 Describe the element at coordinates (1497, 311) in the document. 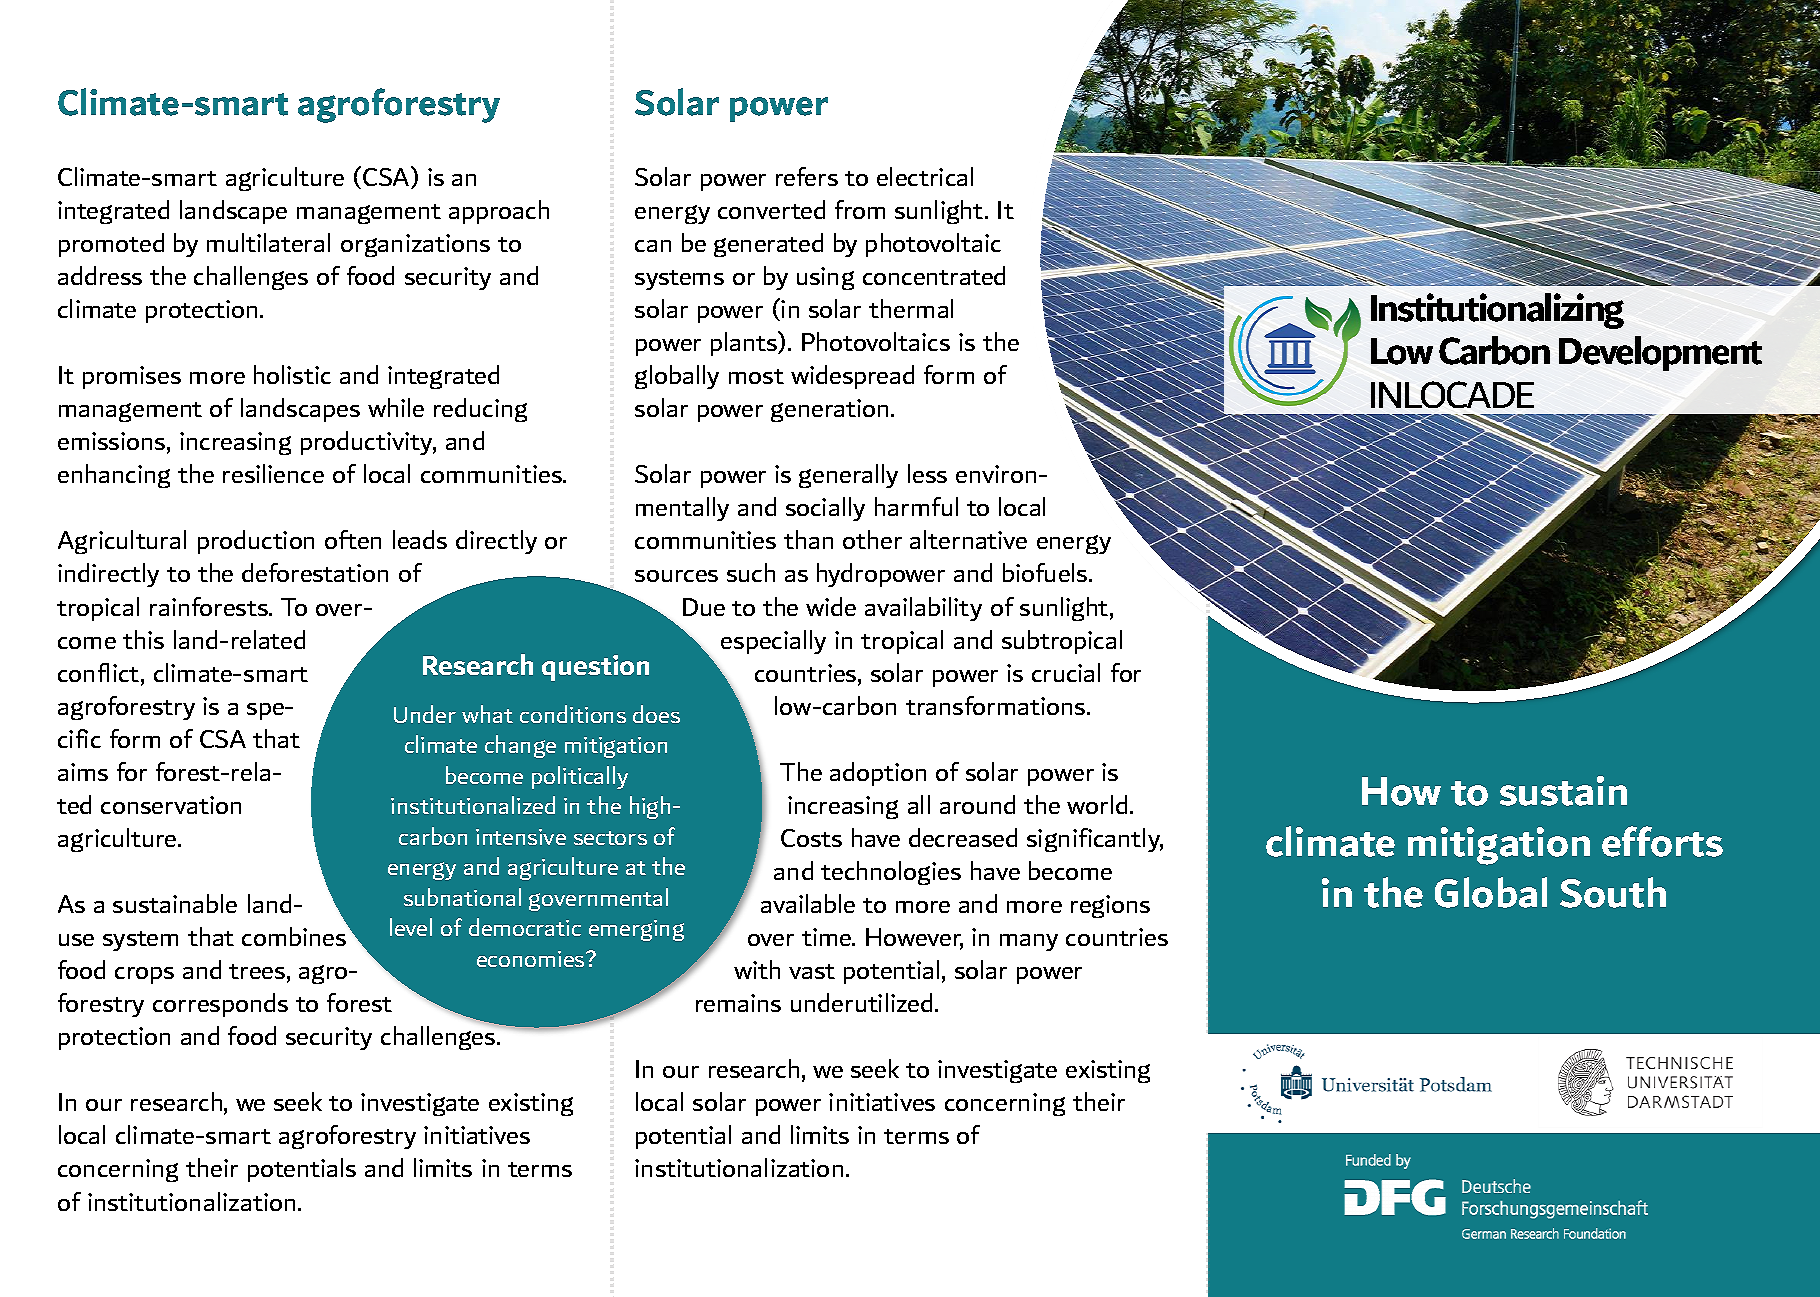

I see `Institutionalizing` at that location.
